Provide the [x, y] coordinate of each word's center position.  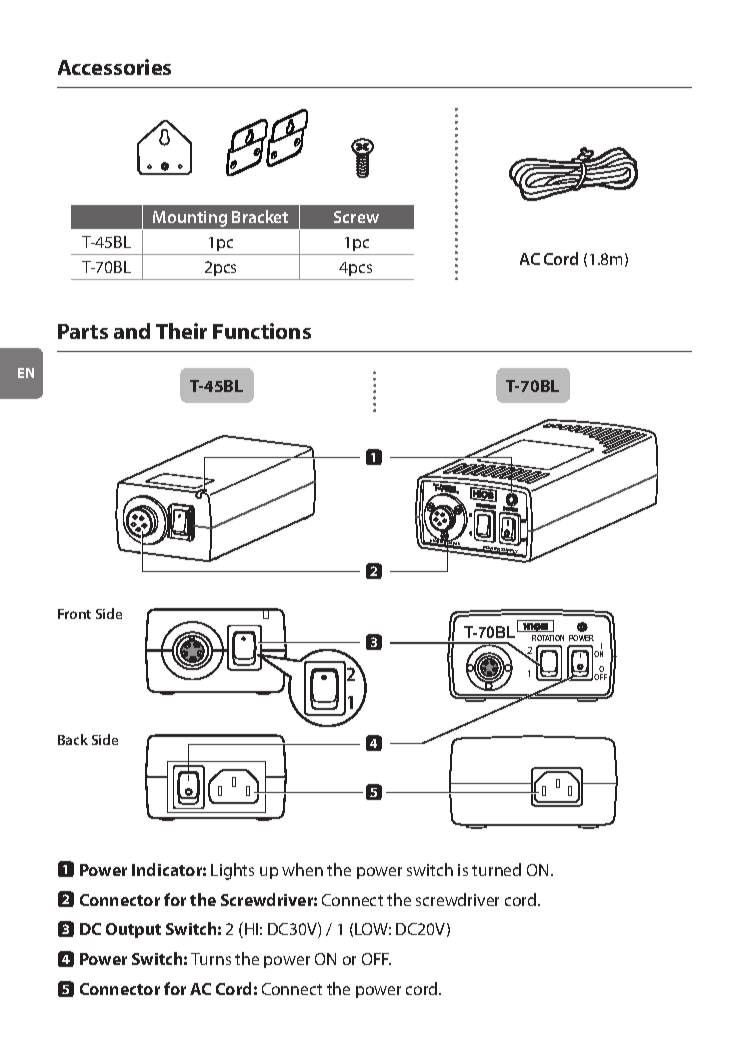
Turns [211, 959]
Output [133, 930]
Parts [83, 331]
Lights [232, 871]
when [302, 869]
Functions [262, 331]
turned [496, 869]
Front [74, 614]
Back [73, 739]
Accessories [114, 67]
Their [181, 331]
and [132, 331]
